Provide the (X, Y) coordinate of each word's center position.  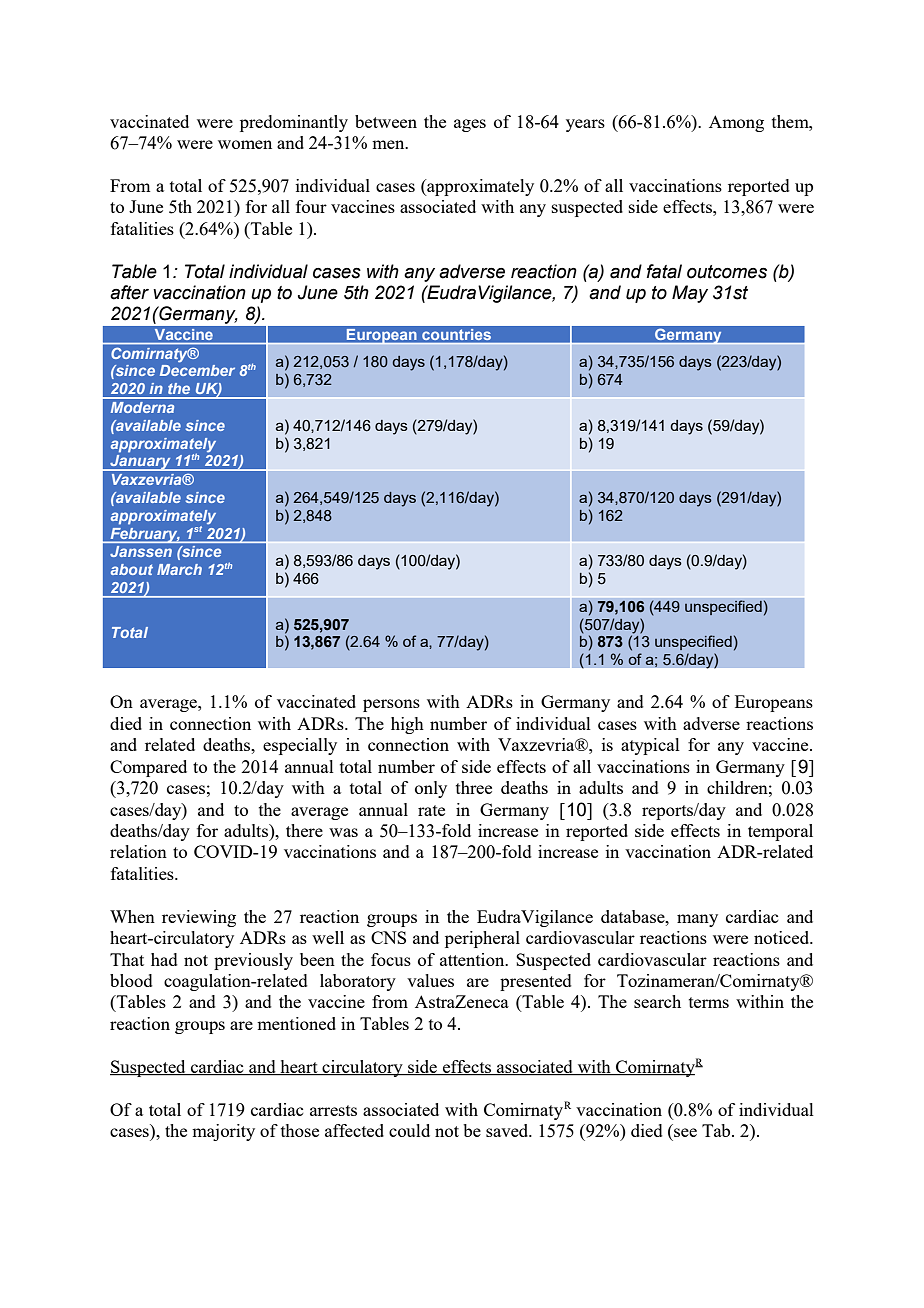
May (690, 294)
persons (391, 705)
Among (736, 123)
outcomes (727, 272)
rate (431, 810)
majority (223, 1132)
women (245, 144)
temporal (780, 832)
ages (470, 125)
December (197, 370)
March (179, 569)
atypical (650, 746)
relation (138, 851)
